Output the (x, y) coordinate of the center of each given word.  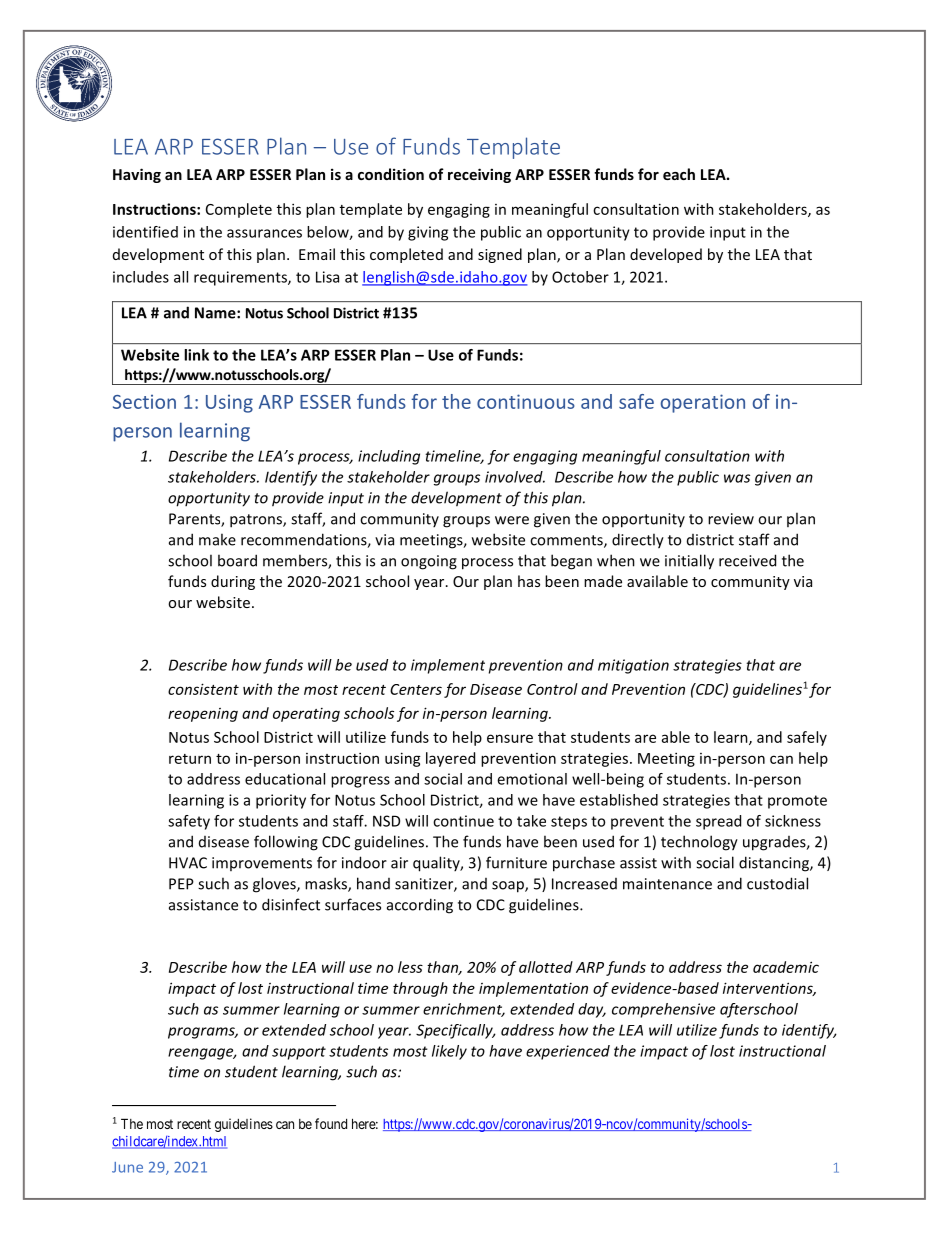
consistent (203, 689)
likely (449, 1052)
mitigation (633, 666)
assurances (264, 233)
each (679, 174)
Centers (416, 689)
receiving (479, 175)
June (127, 1167)
